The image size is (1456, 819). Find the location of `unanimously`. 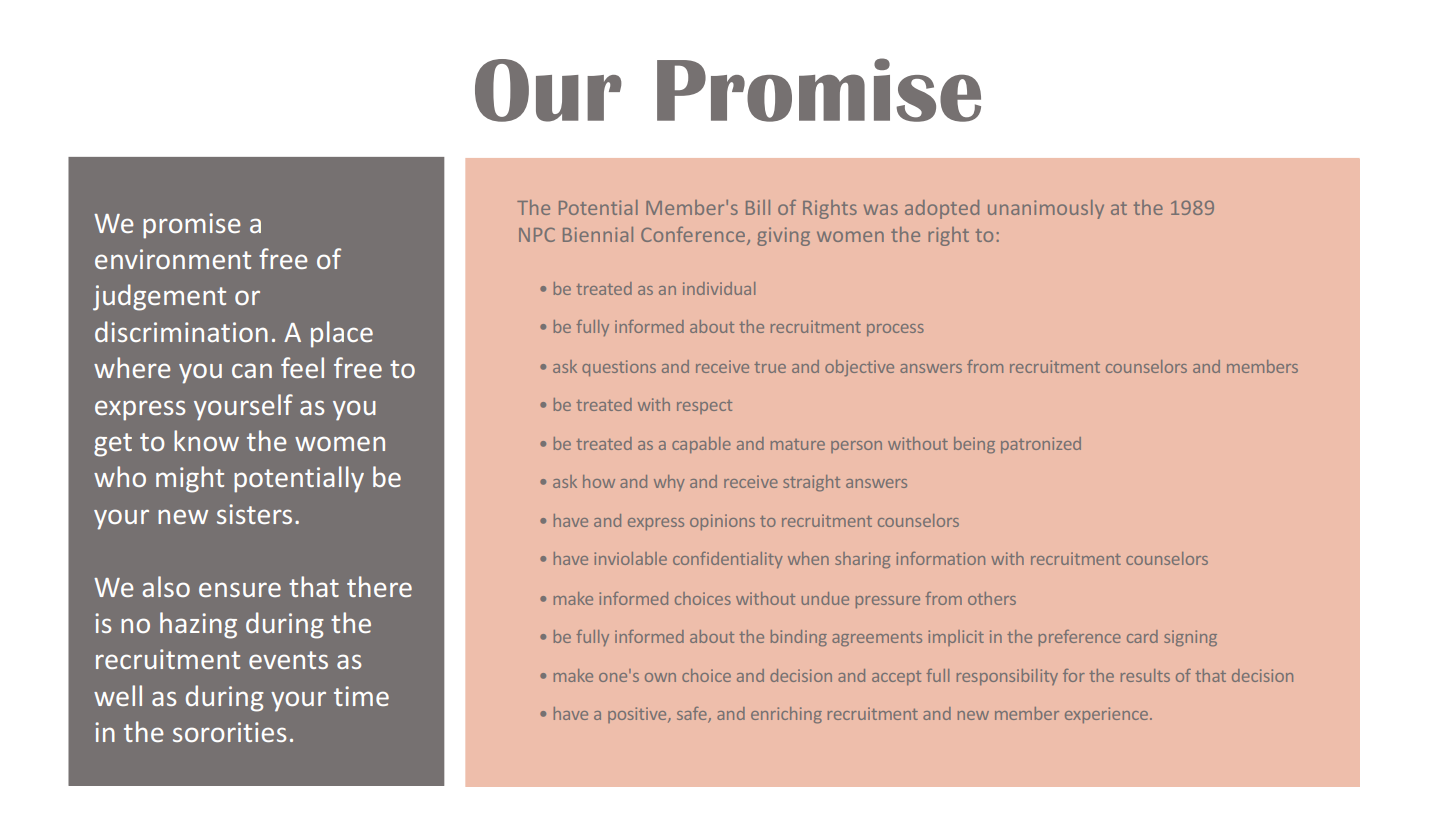

unanimously is located at coordinates (1046, 209).
